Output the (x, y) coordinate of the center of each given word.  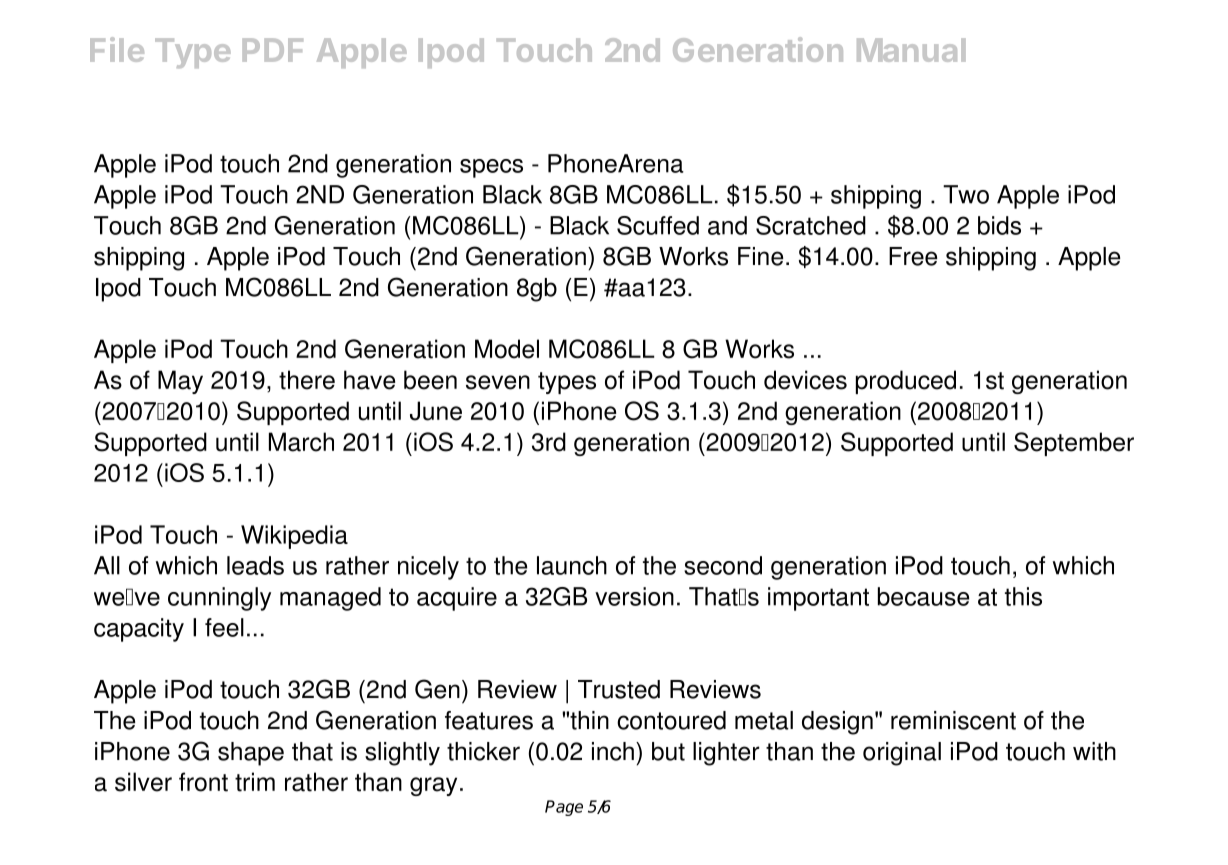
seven (498, 382)
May (180, 382)
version (634, 596)
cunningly (219, 599)
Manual (911, 50)
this (1023, 596)
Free (913, 256)
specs (491, 168)
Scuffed (658, 225)
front (203, 782)
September (1074, 444)
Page (564, 808)
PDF (273, 50)
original (902, 754)
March (301, 442)
